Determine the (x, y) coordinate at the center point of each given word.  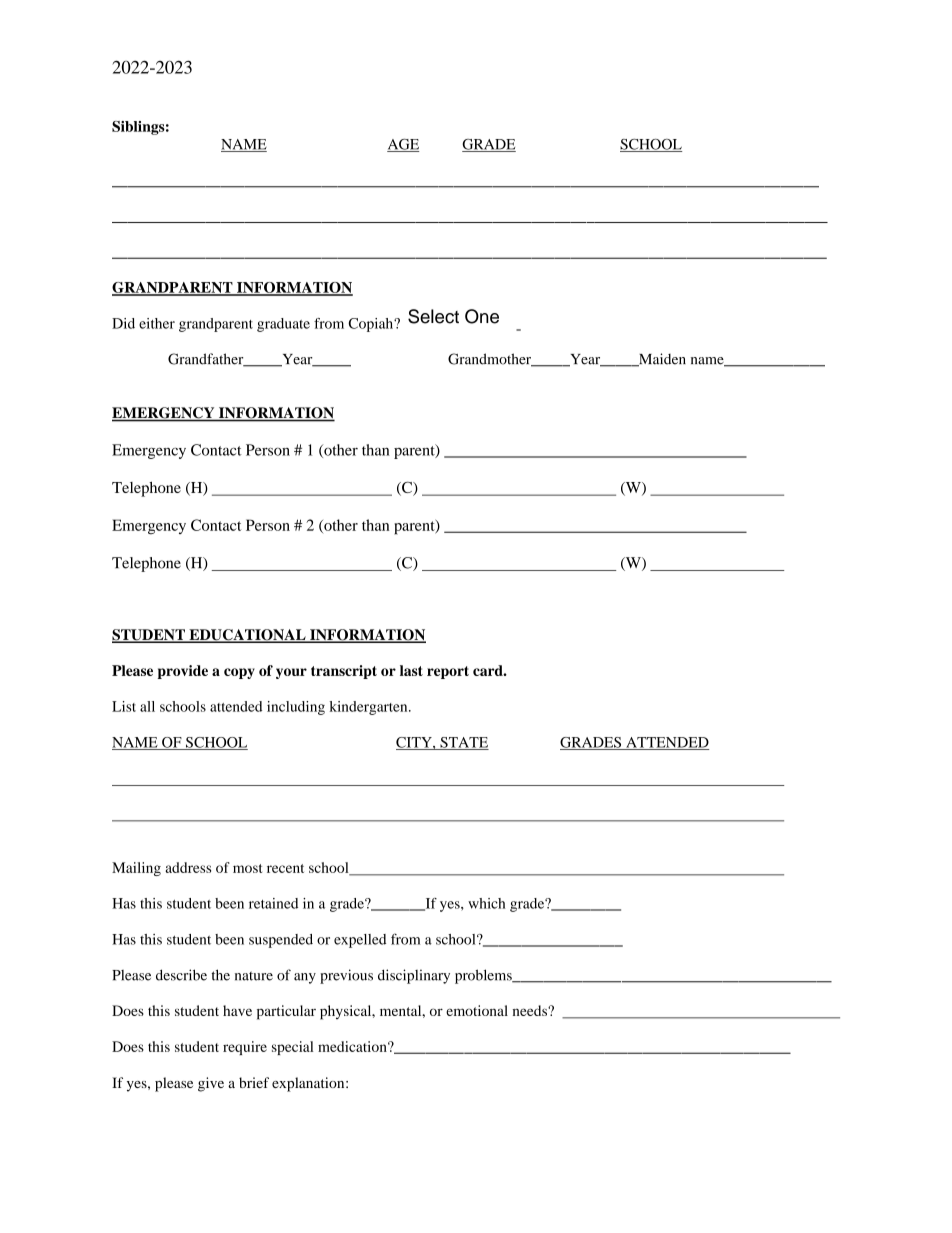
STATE (463, 743)
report (448, 672)
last (411, 670)
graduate (283, 325)
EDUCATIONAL (247, 636)
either (157, 323)
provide (182, 672)
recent (285, 868)
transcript (344, 672)
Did (123, 323)
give (211, 1084)
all (147, 706)
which (486, 903)
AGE (403, 145)
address (188, 867)
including (296, 708)
